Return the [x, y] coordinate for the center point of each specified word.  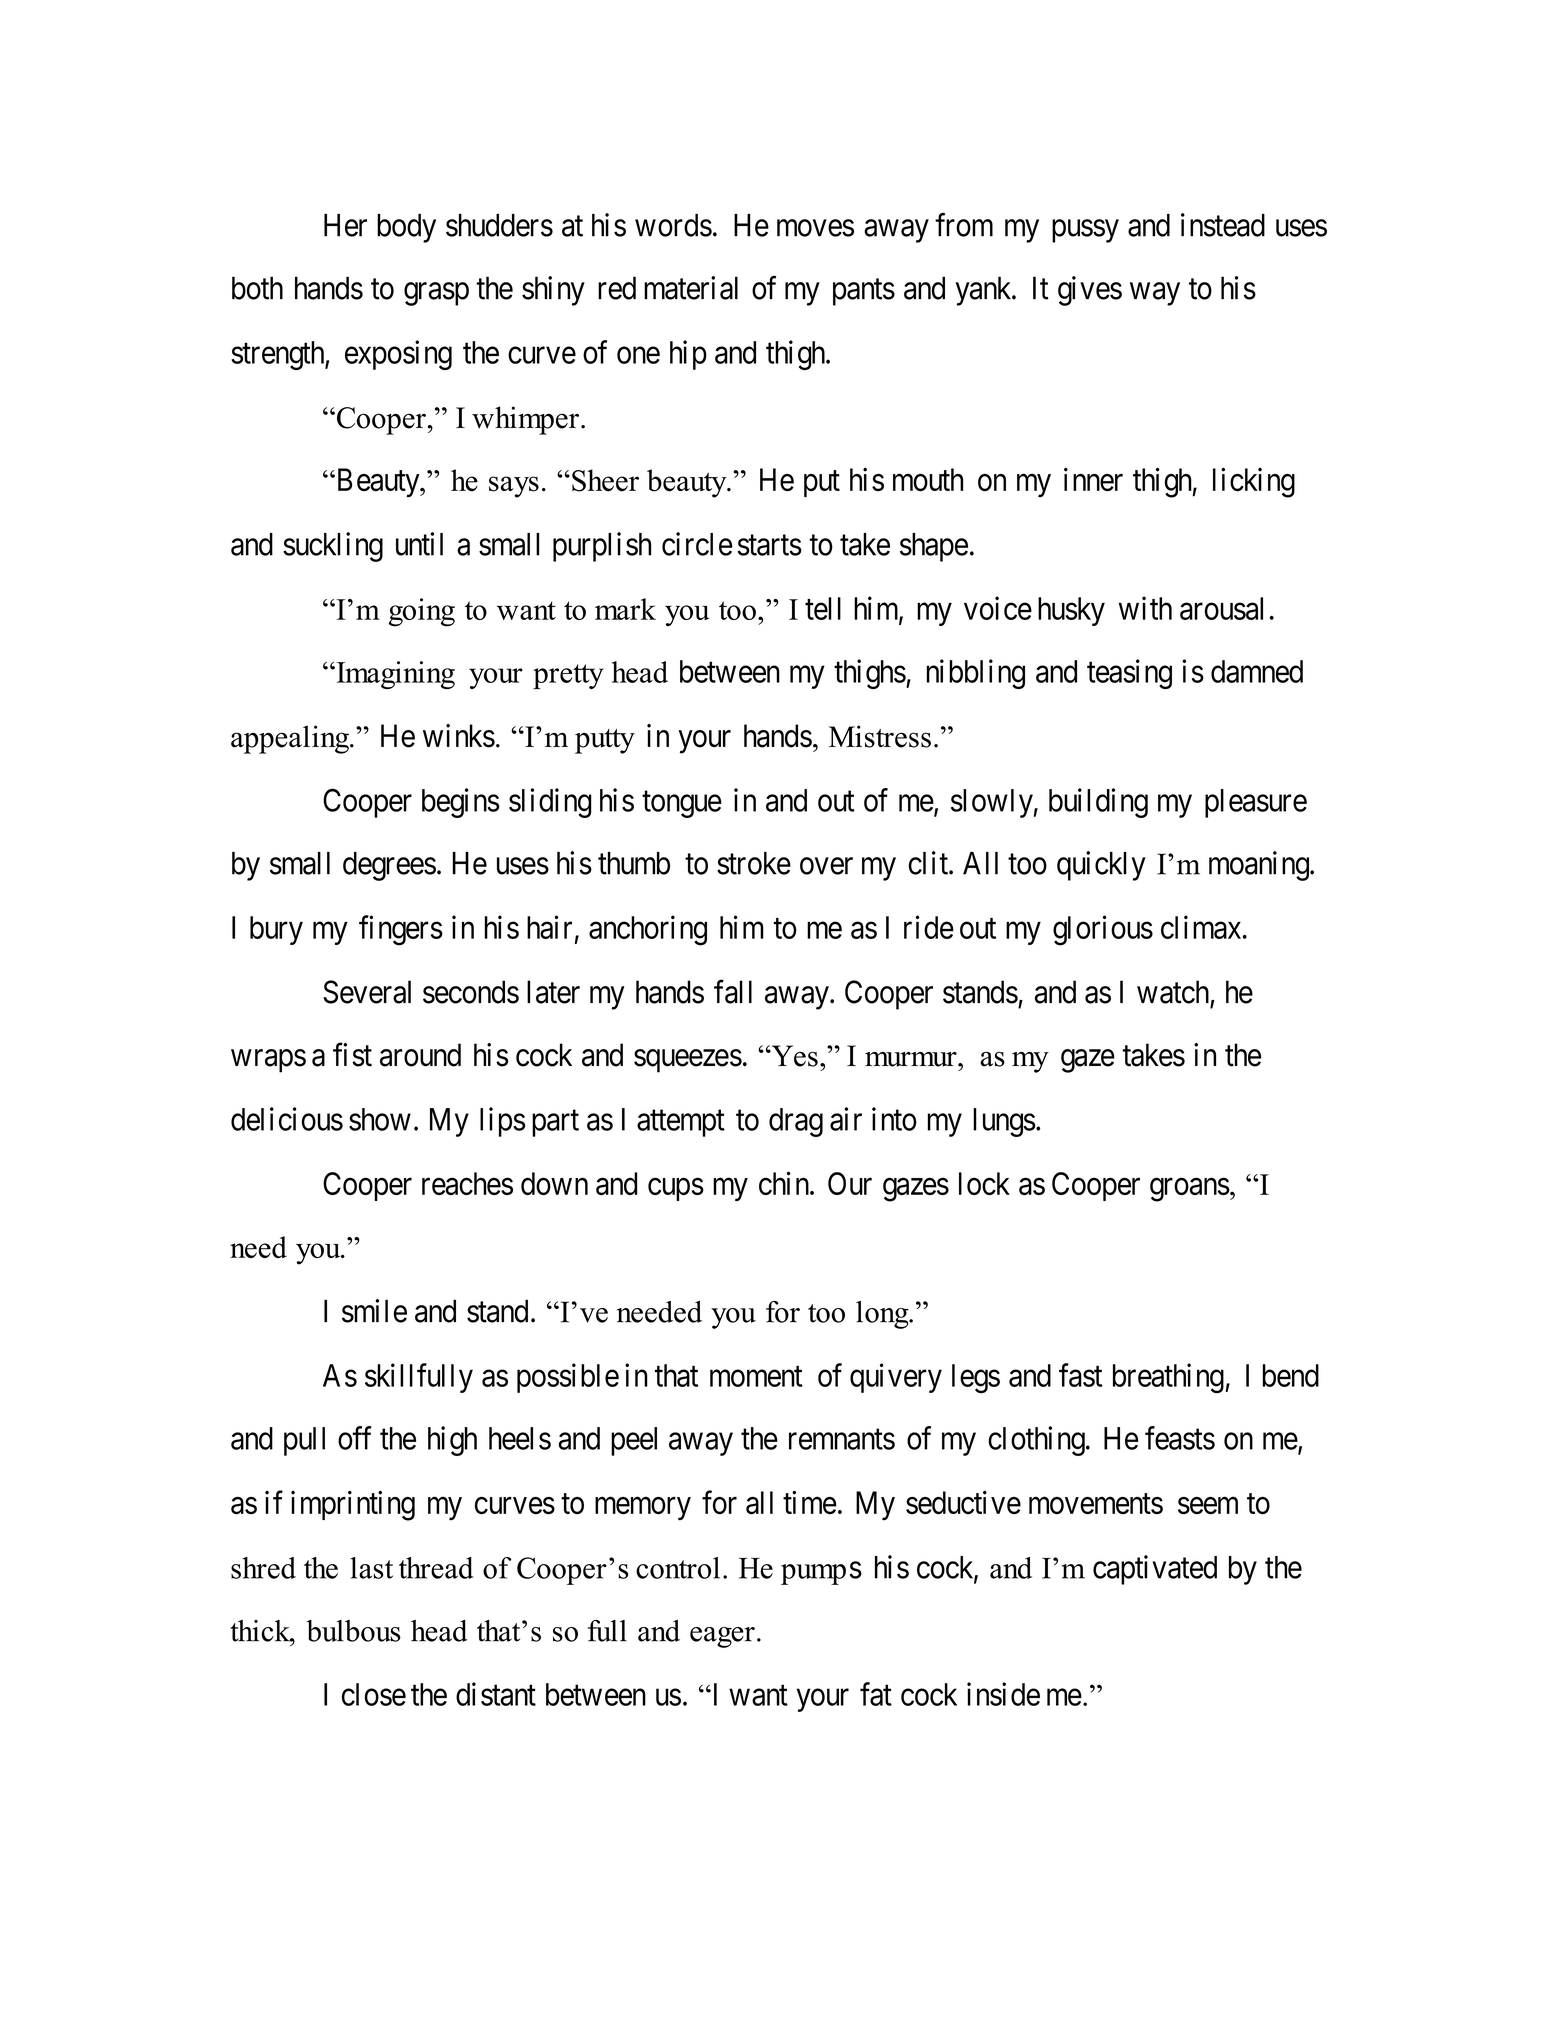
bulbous [353, 1631]
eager [722, 1637]
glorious [1103, 930]
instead [1223, 225]
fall [733, 992]
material [691, 288]
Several [367, 992]
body [406, 228]
